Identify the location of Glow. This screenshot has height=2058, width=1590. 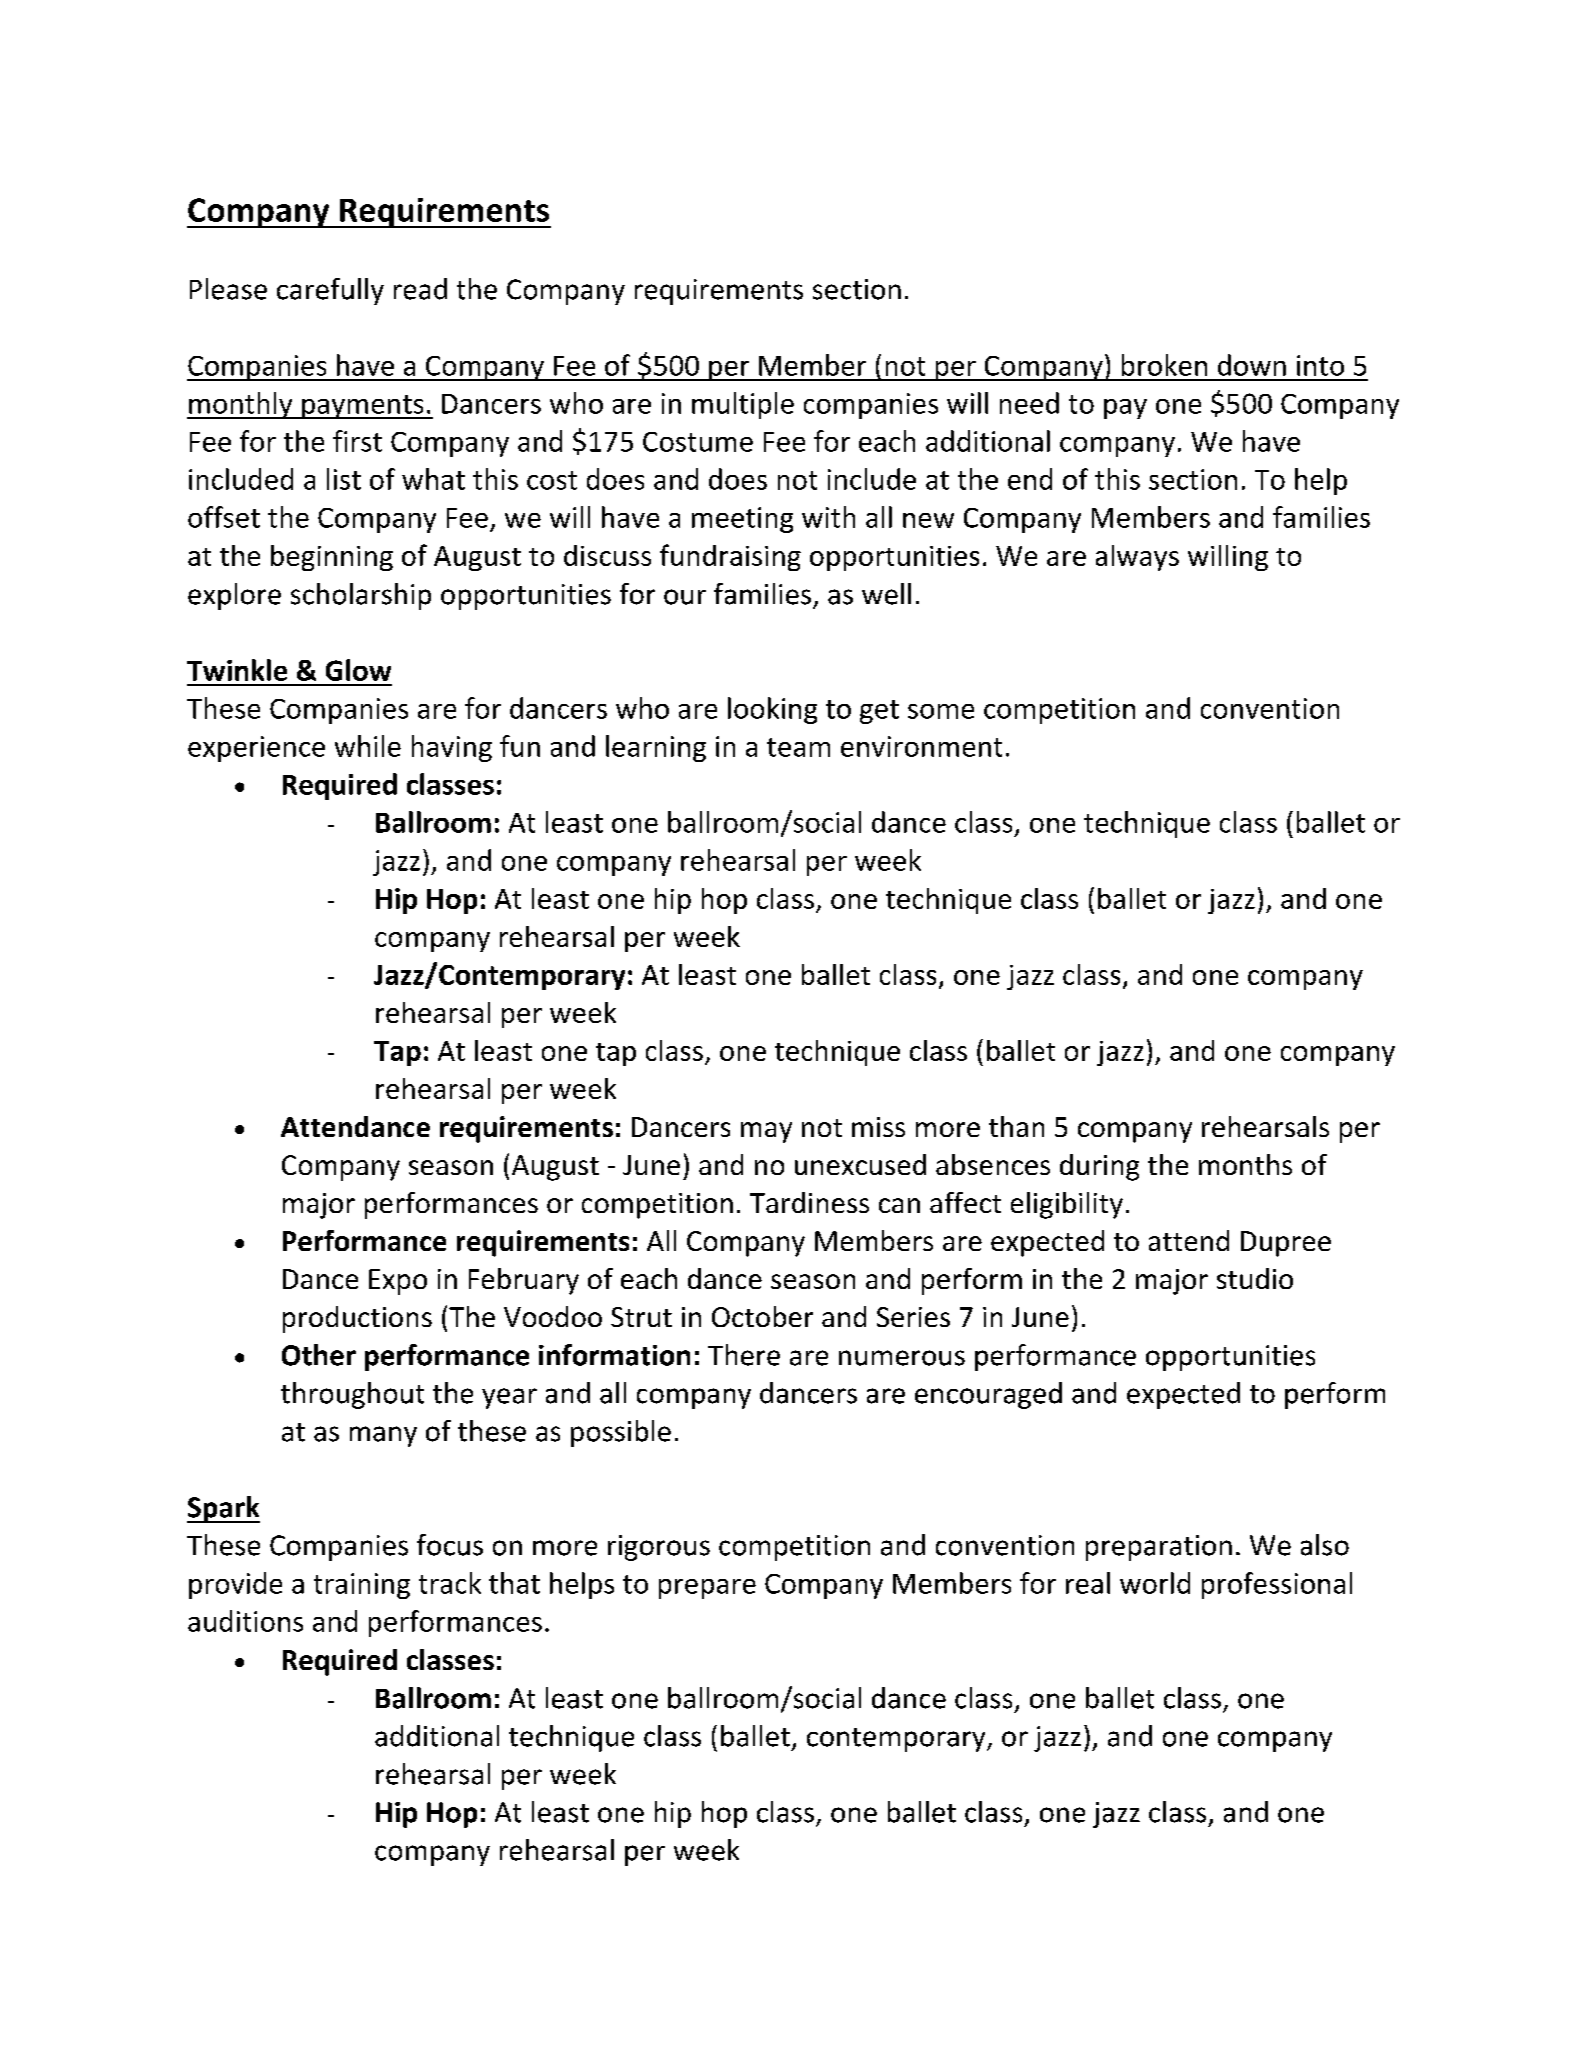
(358, 670).
